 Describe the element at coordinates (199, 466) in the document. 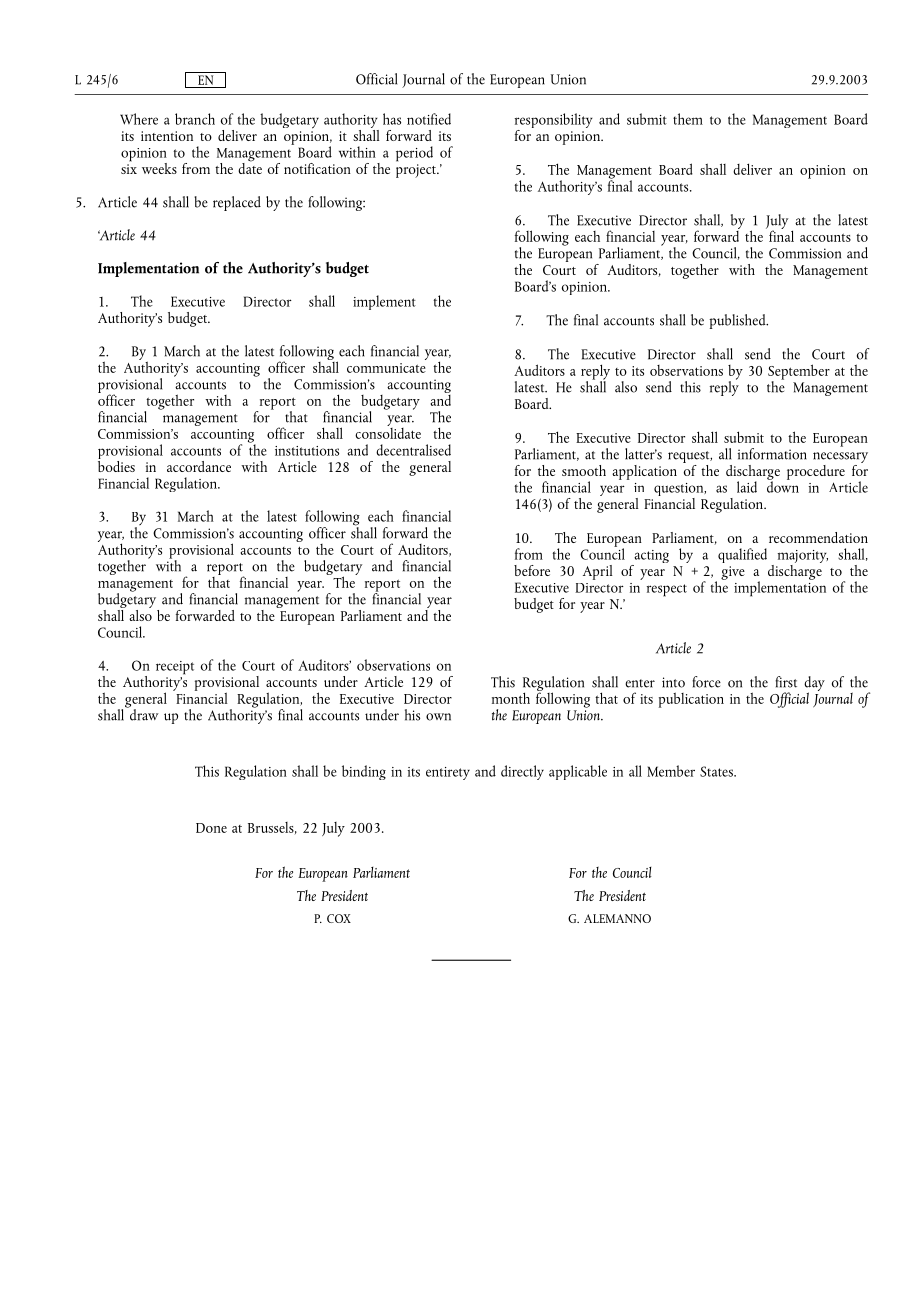

I see `accordance` at that location.
